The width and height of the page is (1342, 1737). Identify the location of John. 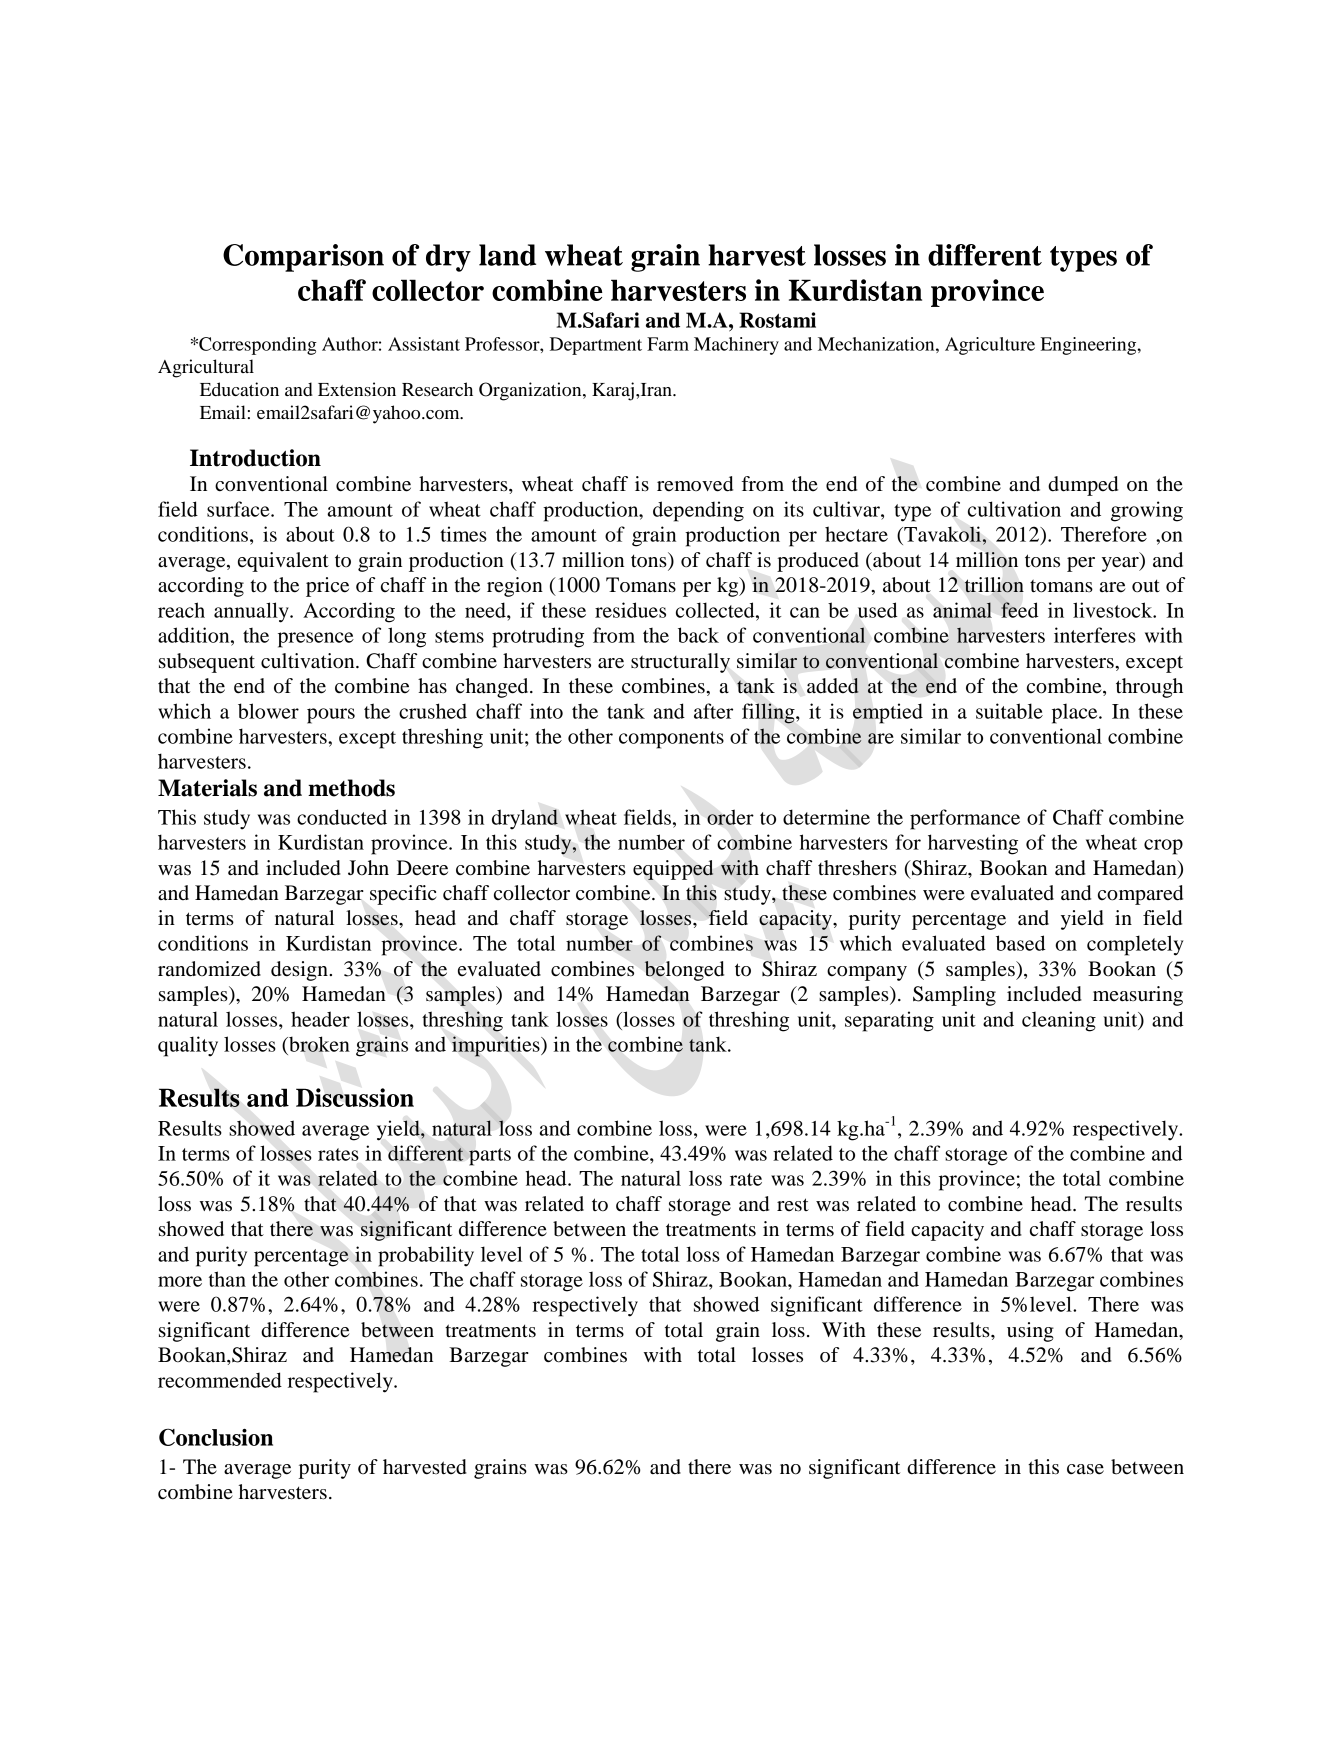
(368, 867).
